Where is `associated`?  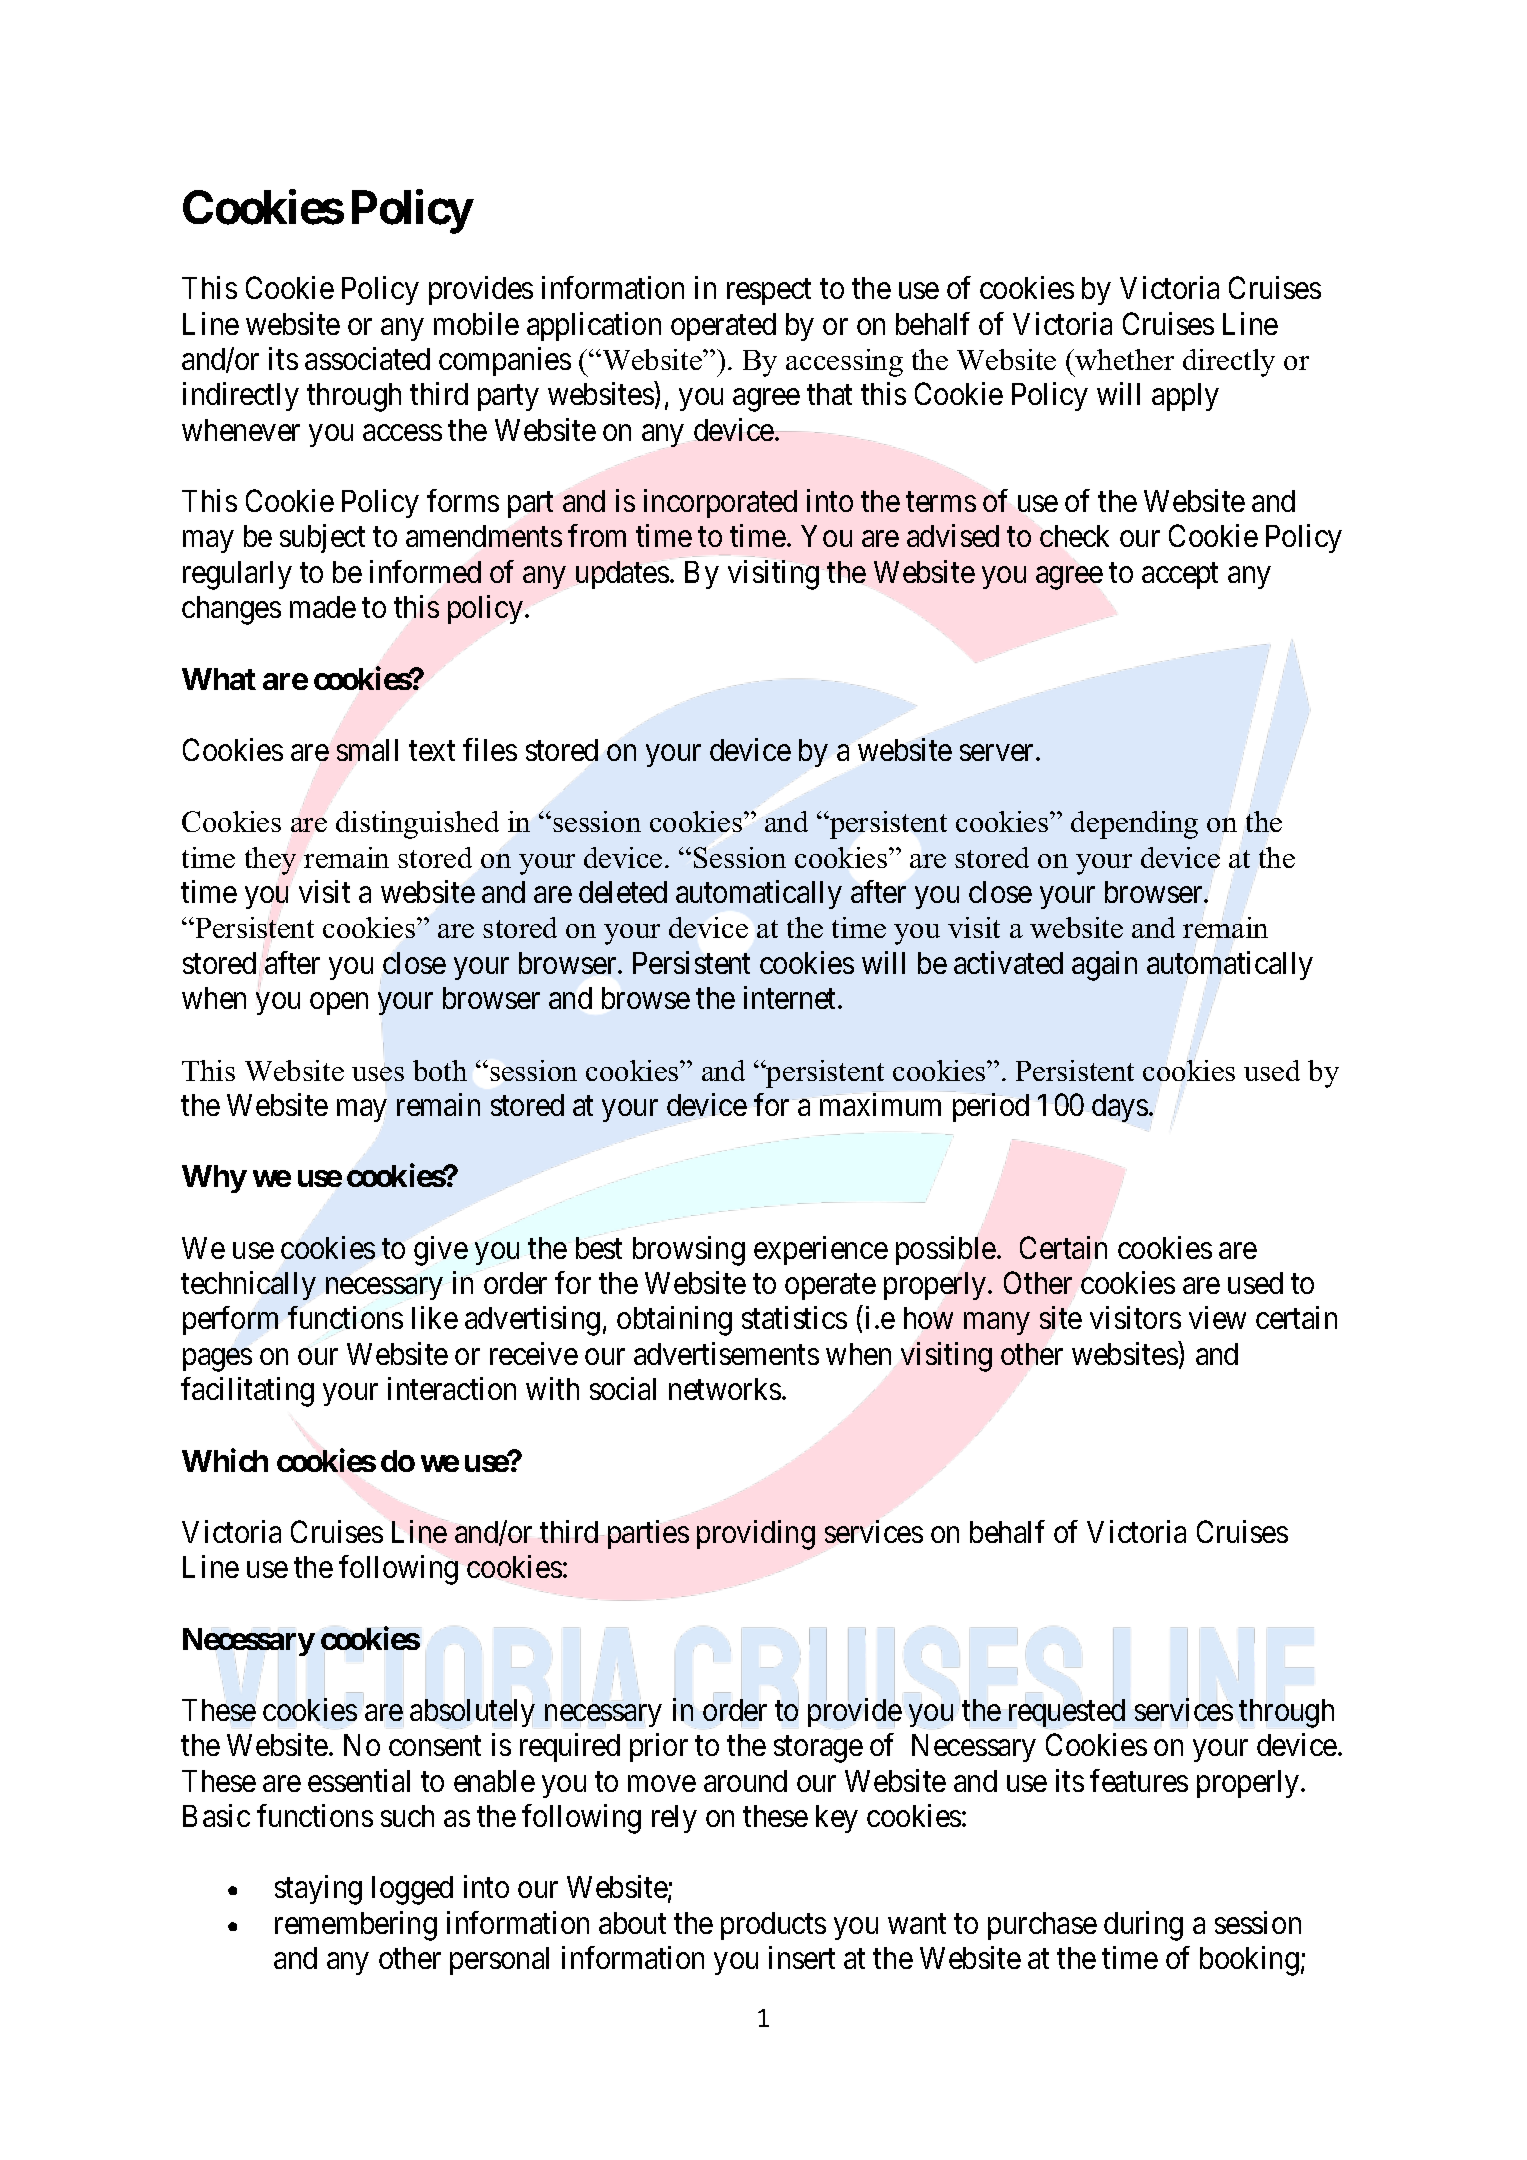 associated is located at coordinates (367, 358).
